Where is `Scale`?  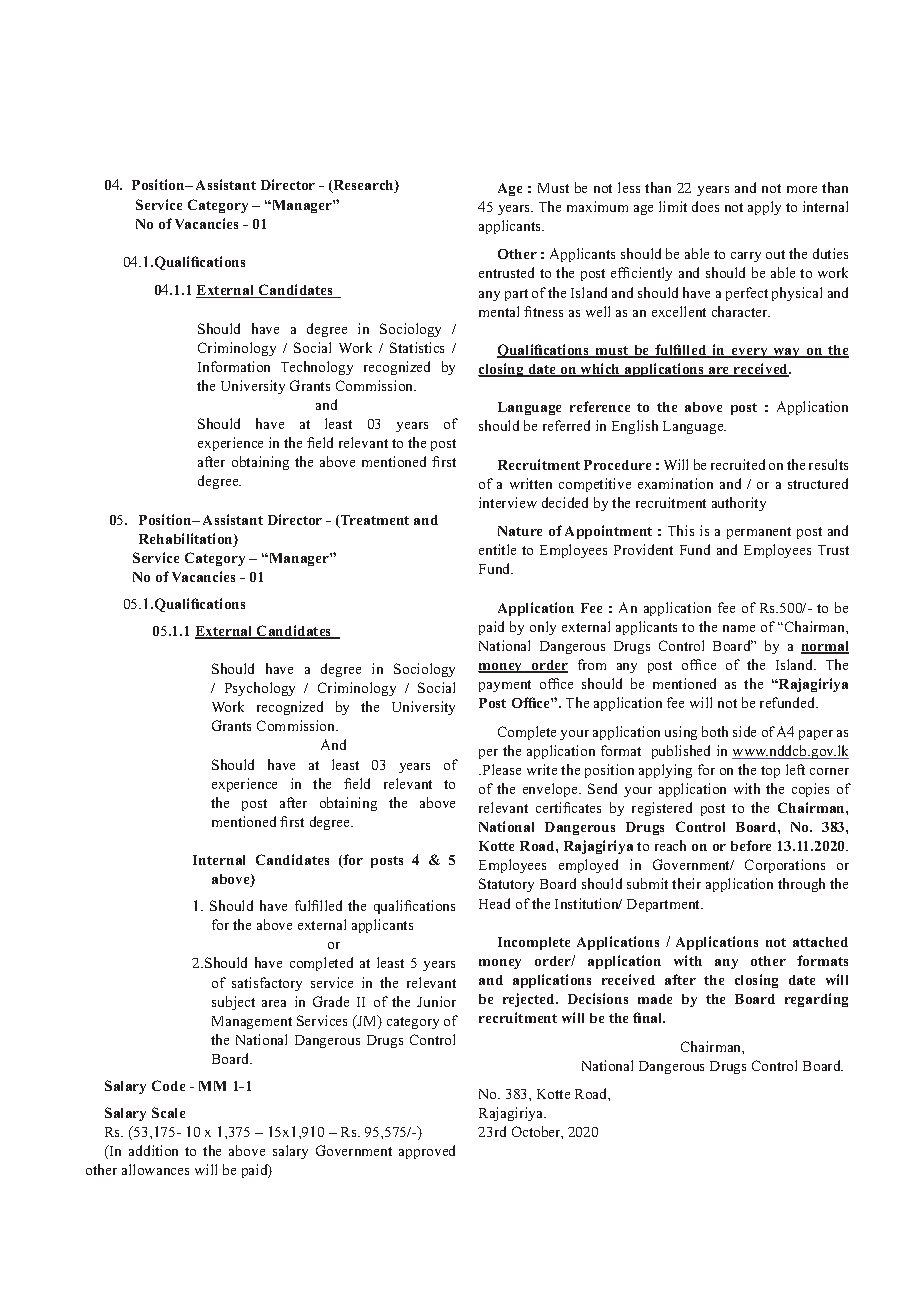 Scale is located at coordinates (168, 1112).
